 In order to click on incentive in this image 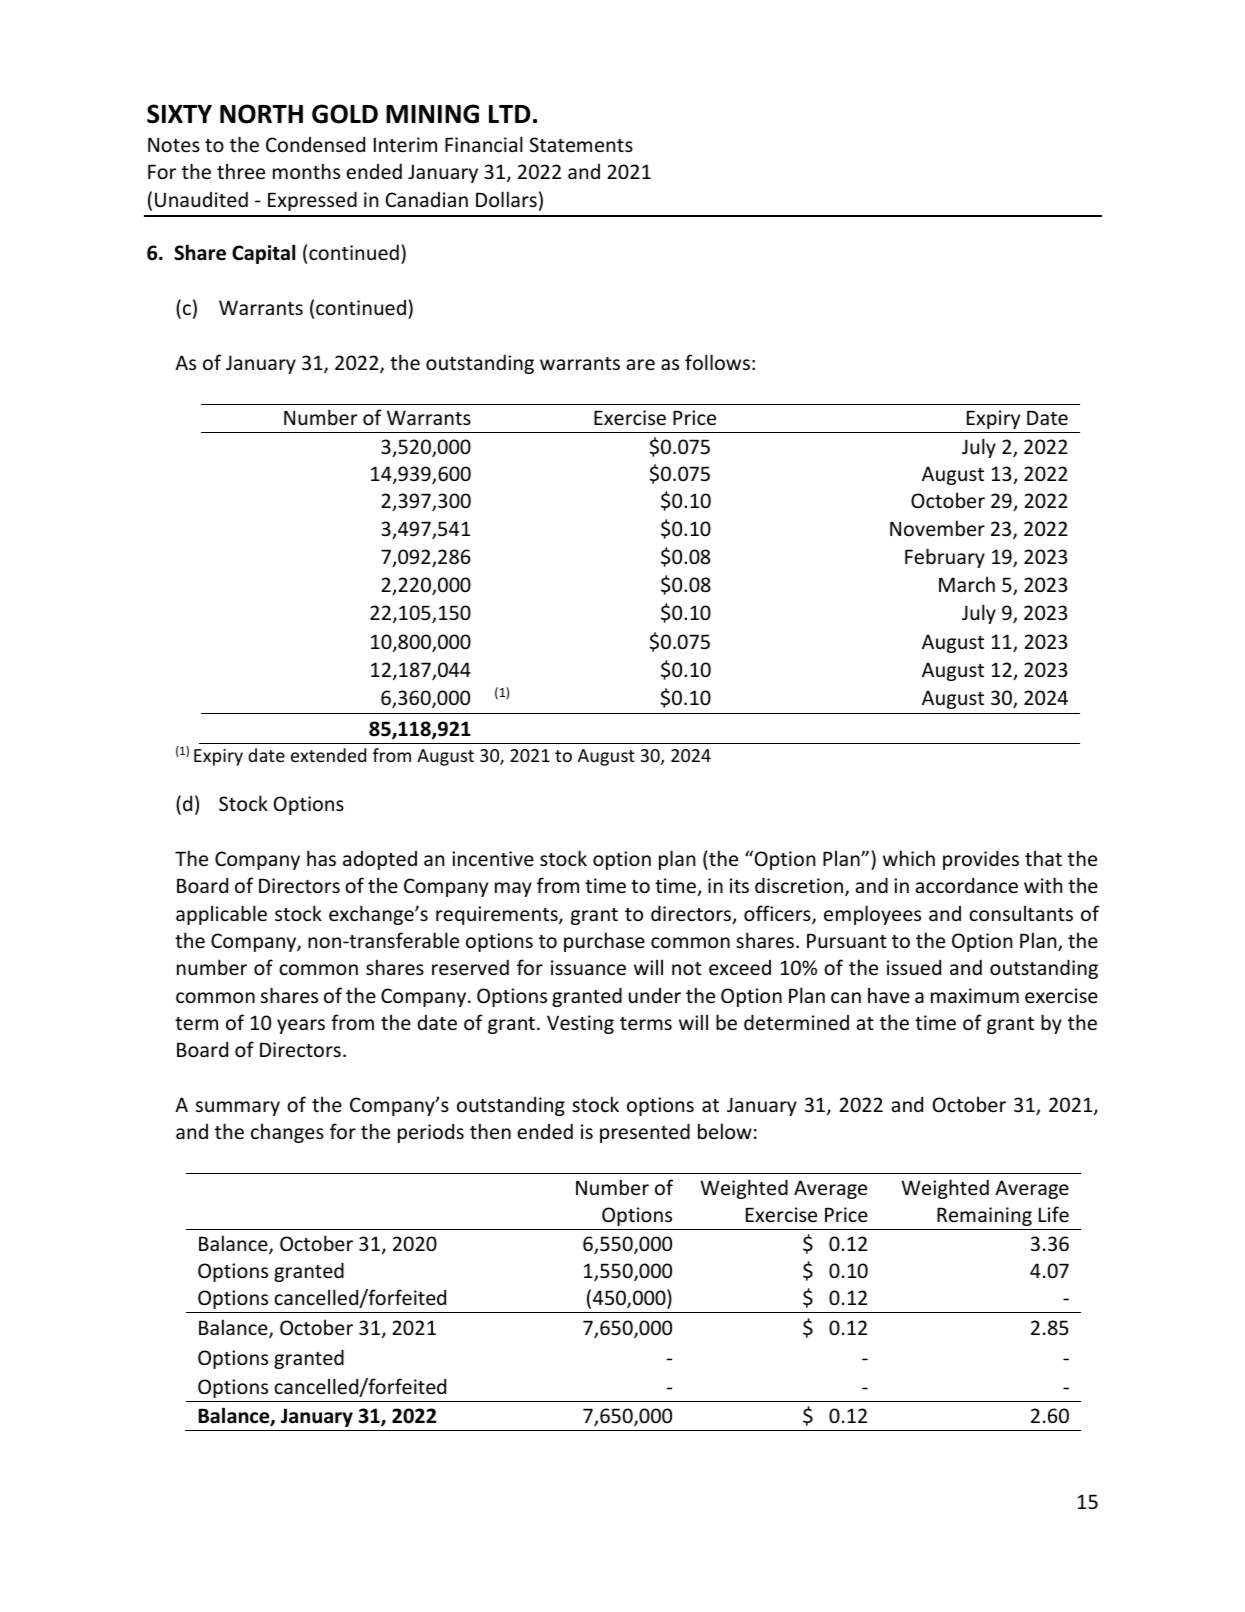, I will do `click(493, 858)`.
